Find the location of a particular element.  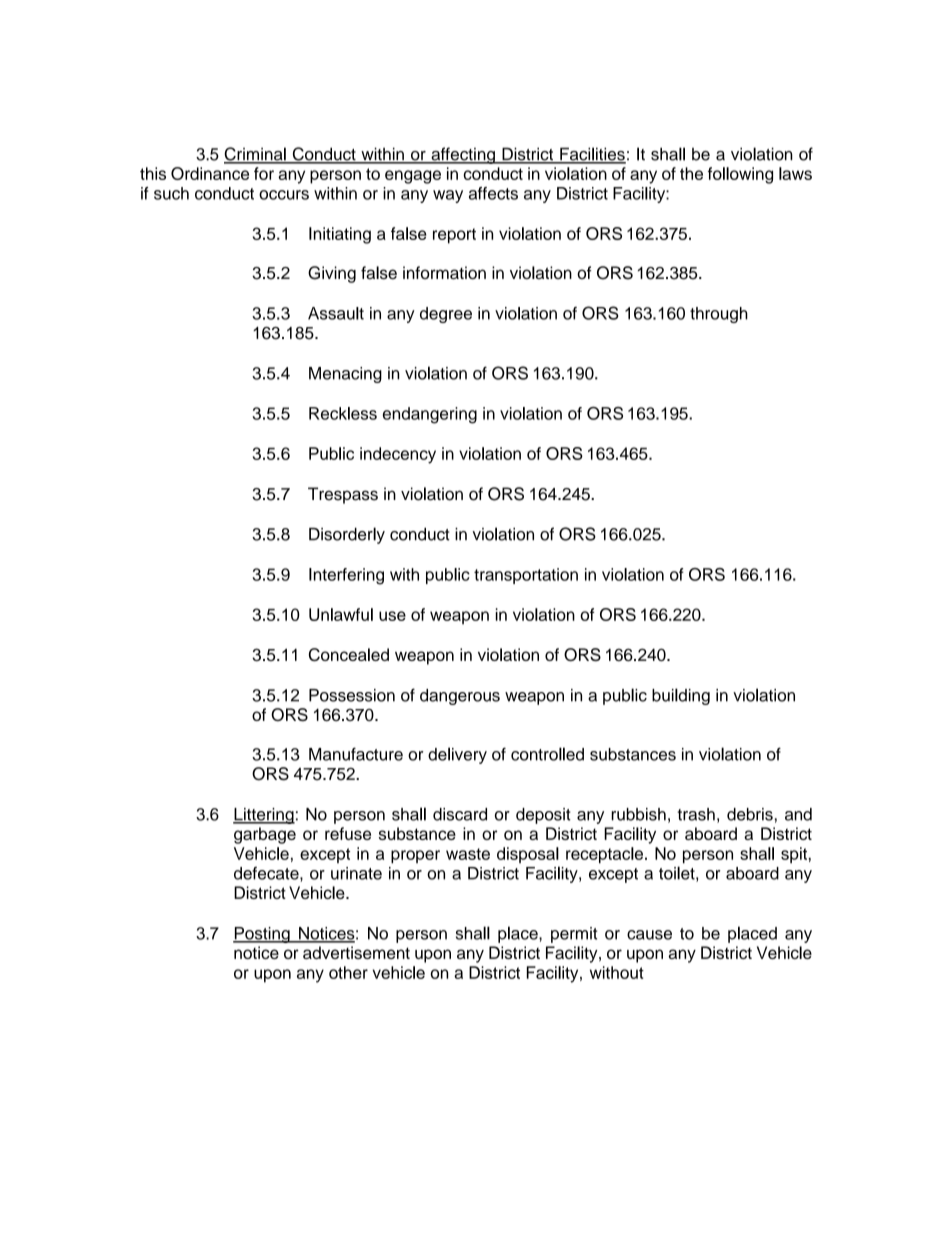

dangerous is located at coordinates (460, 697).
